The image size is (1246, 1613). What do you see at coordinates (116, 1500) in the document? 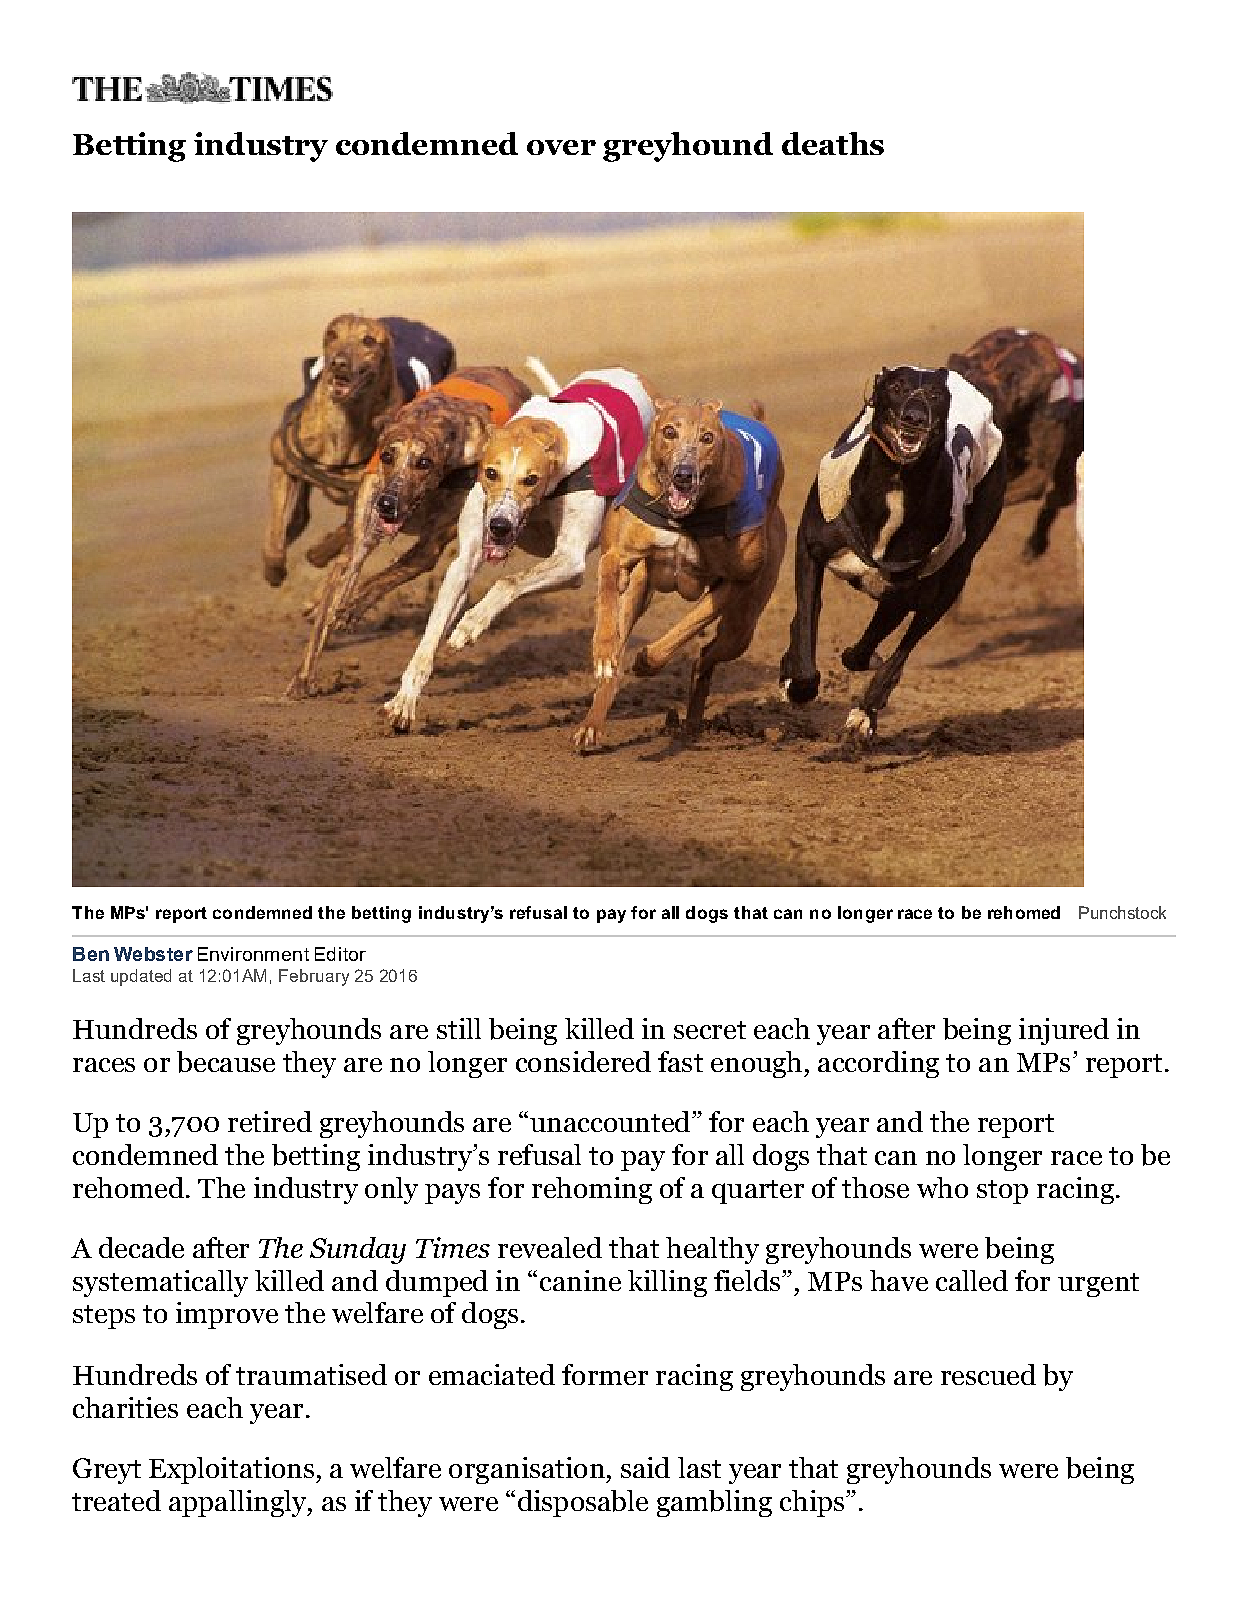
I see `treated` at bounding box center [116, 1500].
